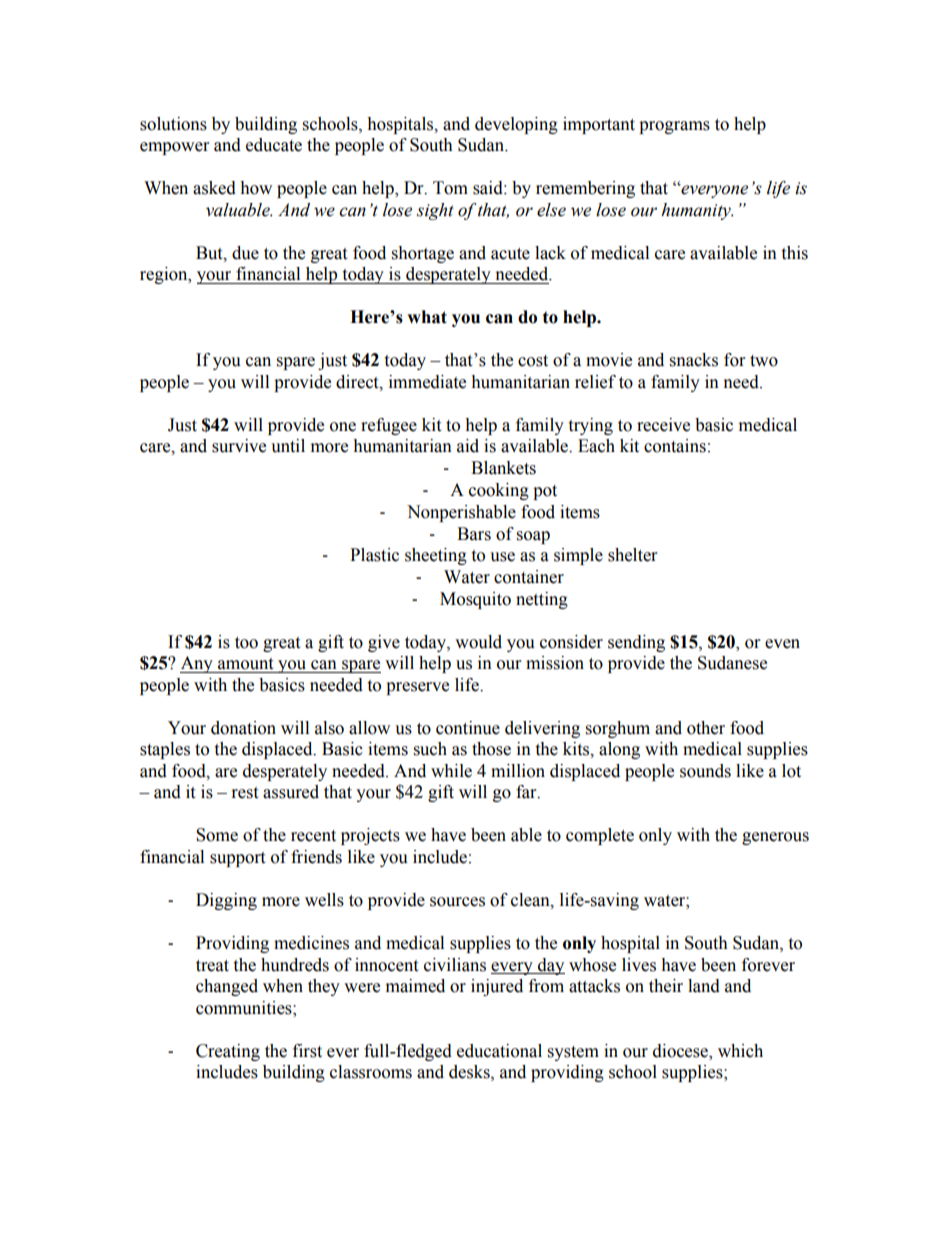 This image has height=1233, width=952. I want to click on sources, so click(457, 902).
